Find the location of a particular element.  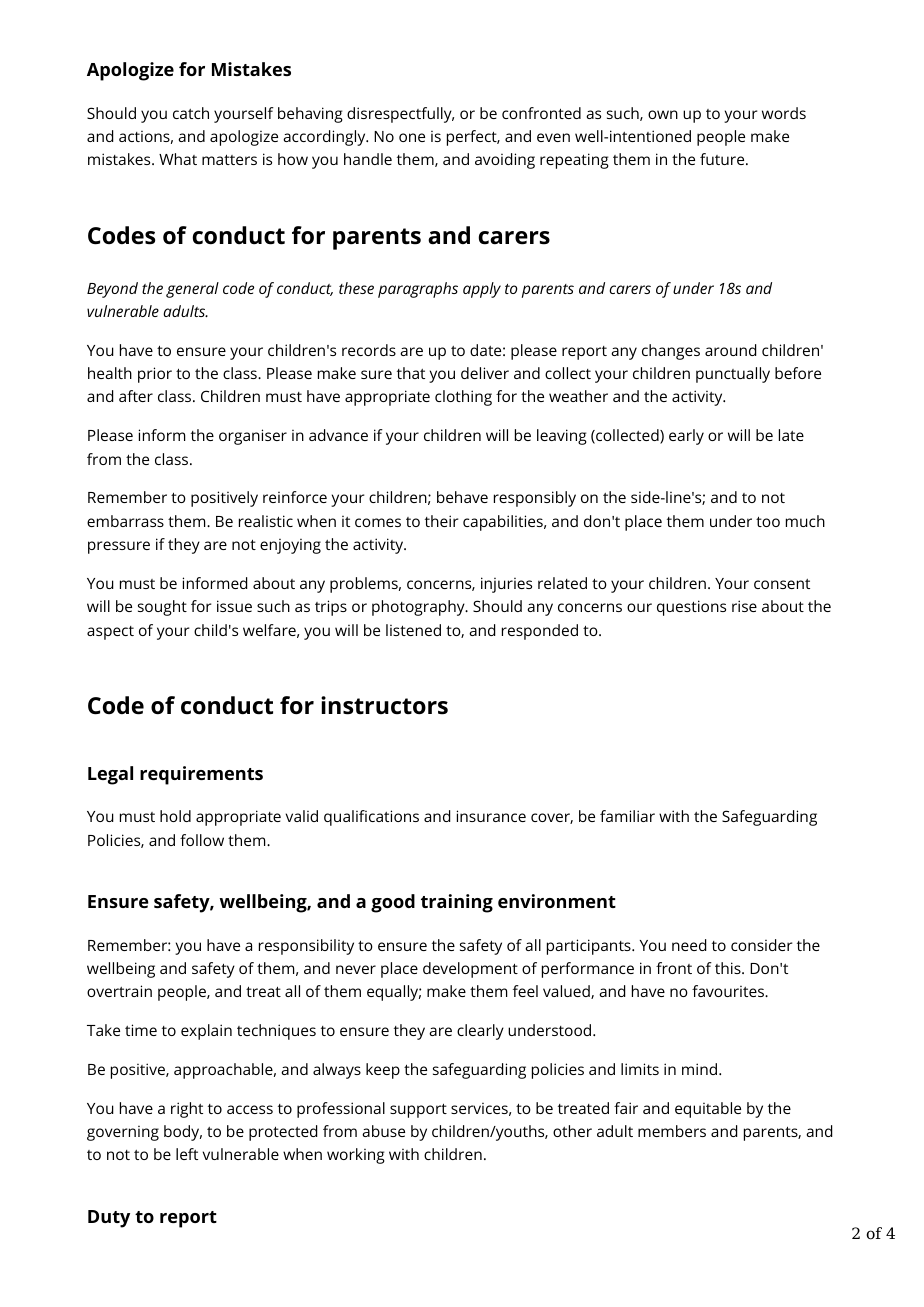

rise is located at coordinates (744, 606).
